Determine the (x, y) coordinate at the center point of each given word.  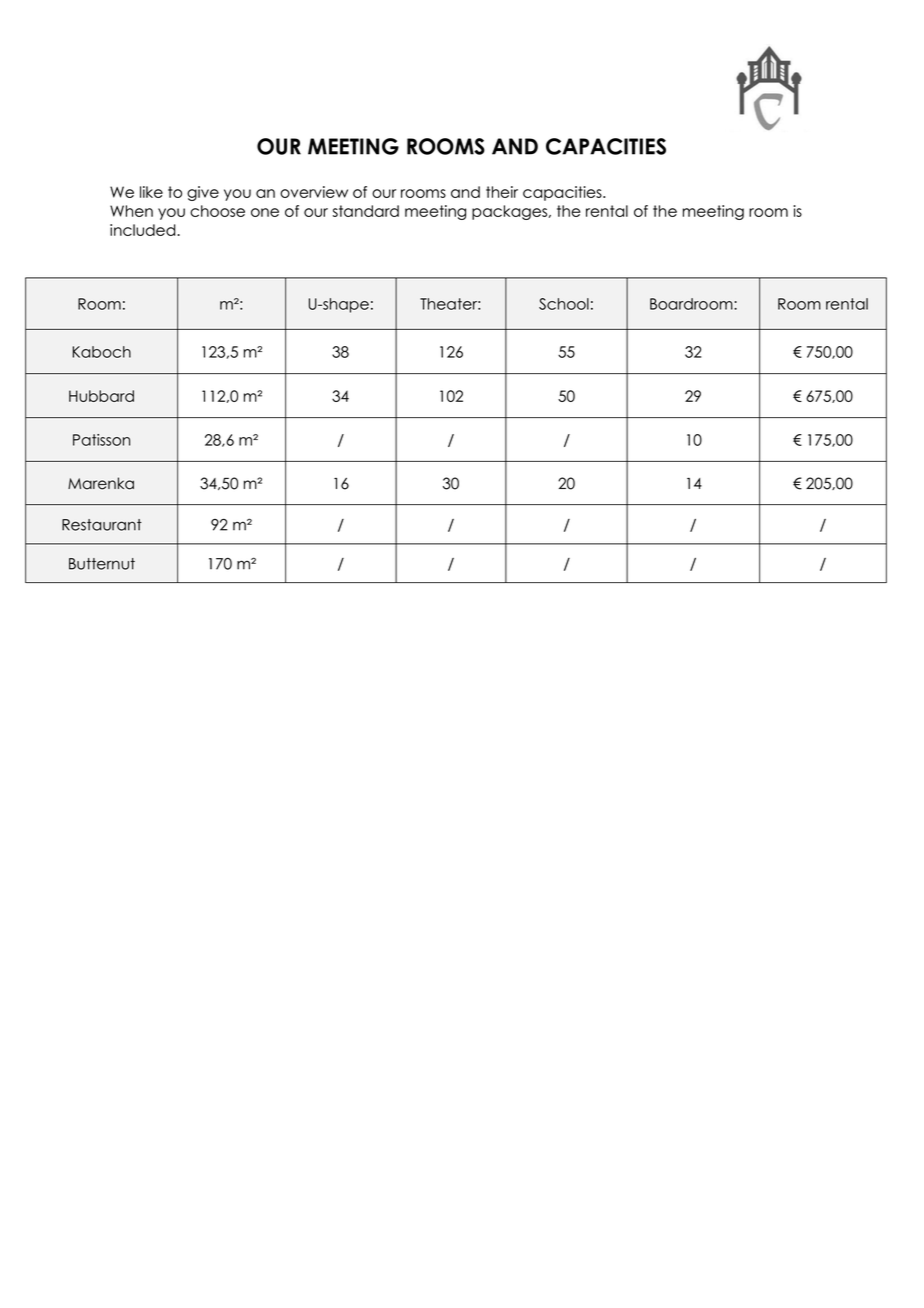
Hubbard (101, 396)
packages (511, 212)
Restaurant (102, 525)
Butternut (102, 564)
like (151, 192)
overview (314, 192)
